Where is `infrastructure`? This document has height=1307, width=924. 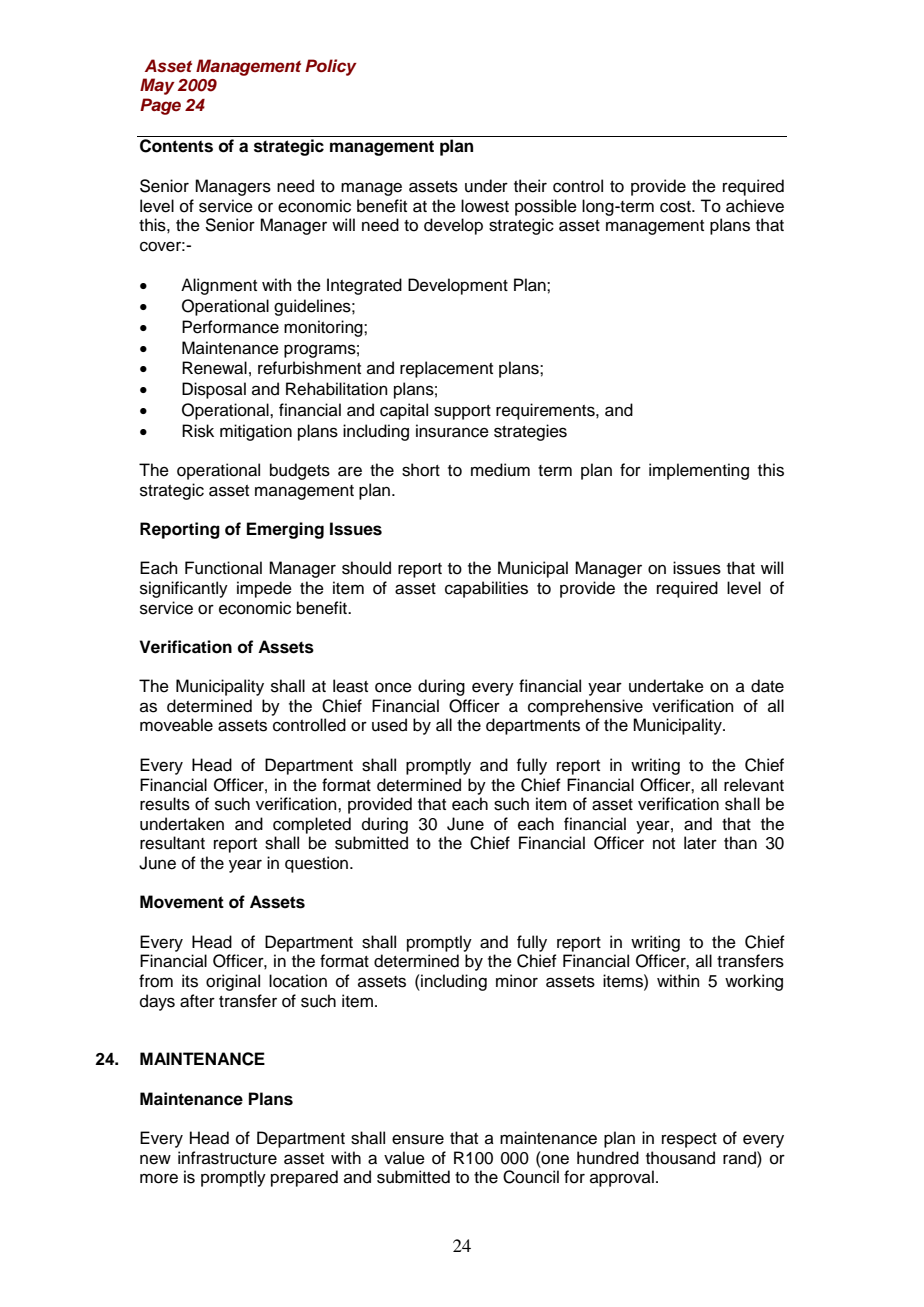 infrastructure is located at coordinates (227, 1158).
